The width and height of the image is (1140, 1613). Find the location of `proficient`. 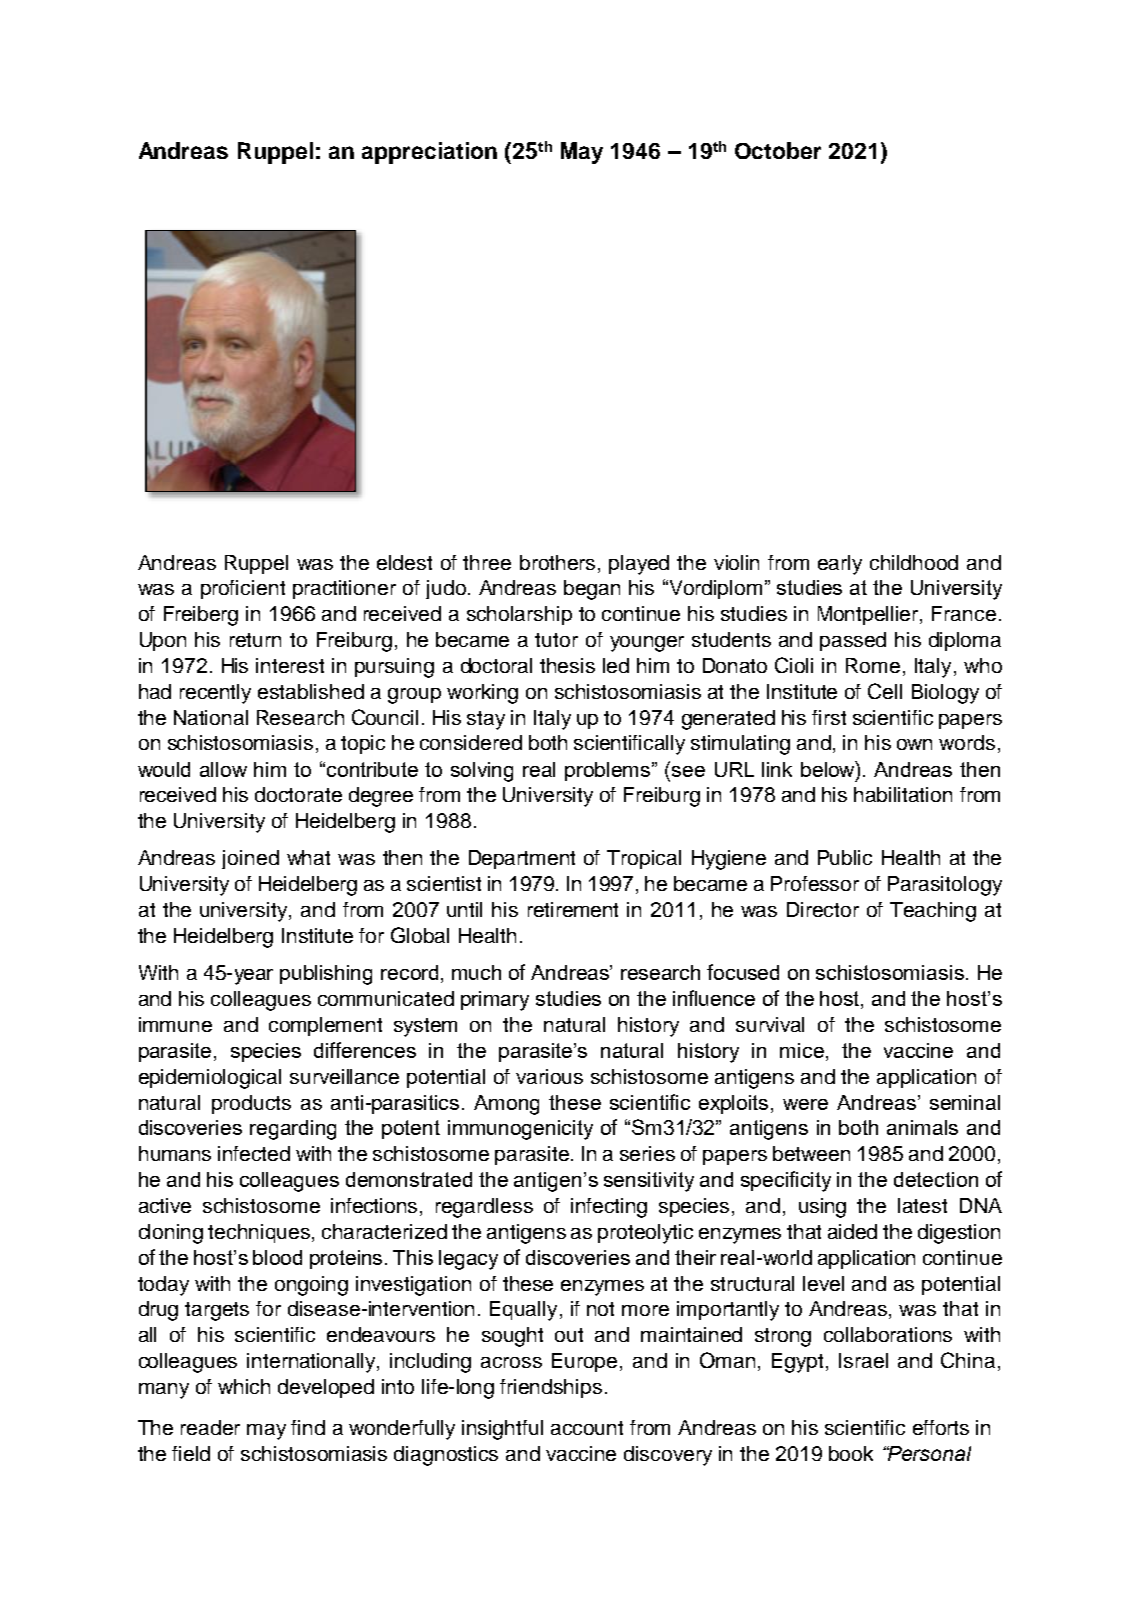

proficient is located at coordinates (243, 589).
